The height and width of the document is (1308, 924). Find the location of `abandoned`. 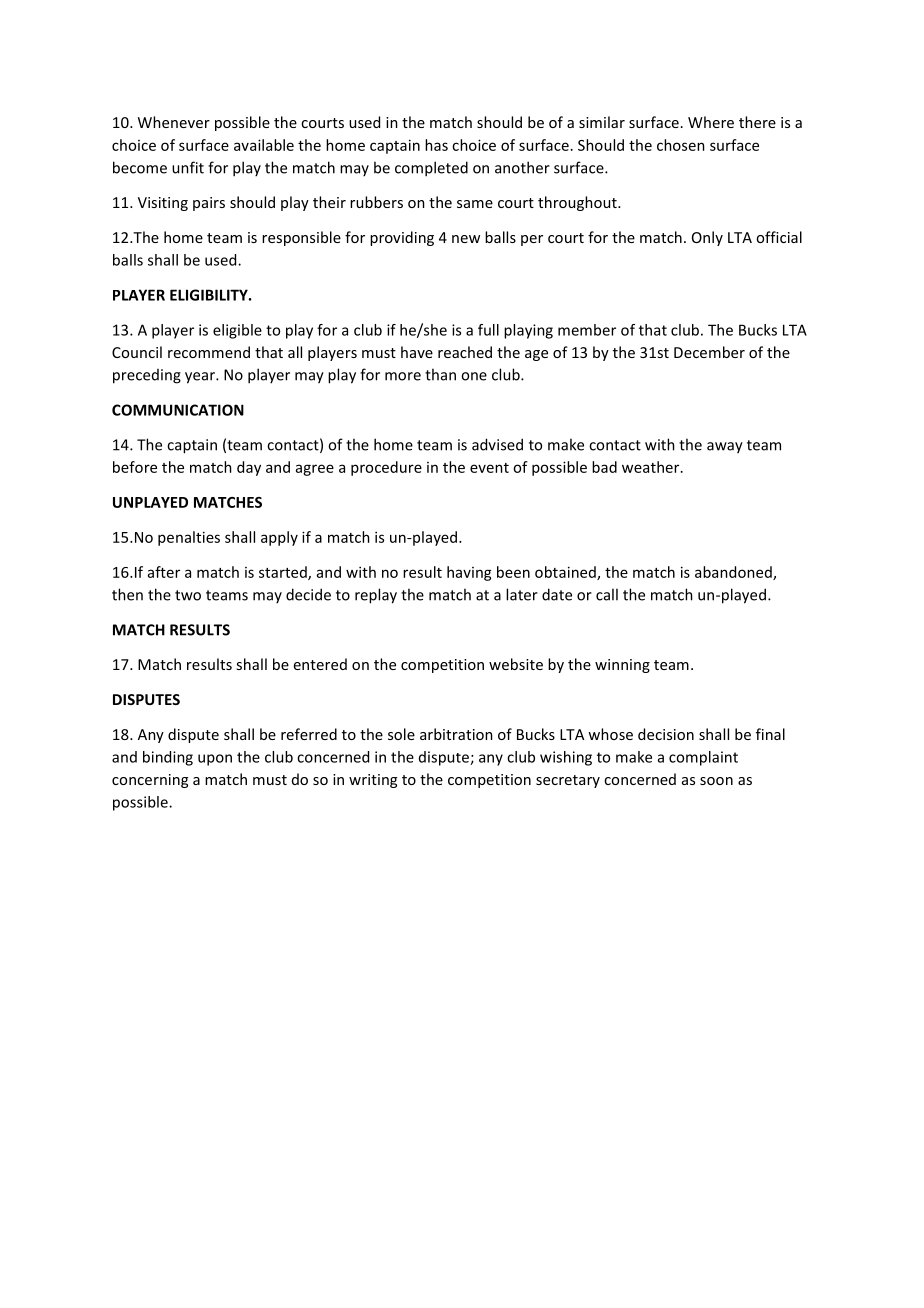

abandoned is located at coordinates (734, 573).
